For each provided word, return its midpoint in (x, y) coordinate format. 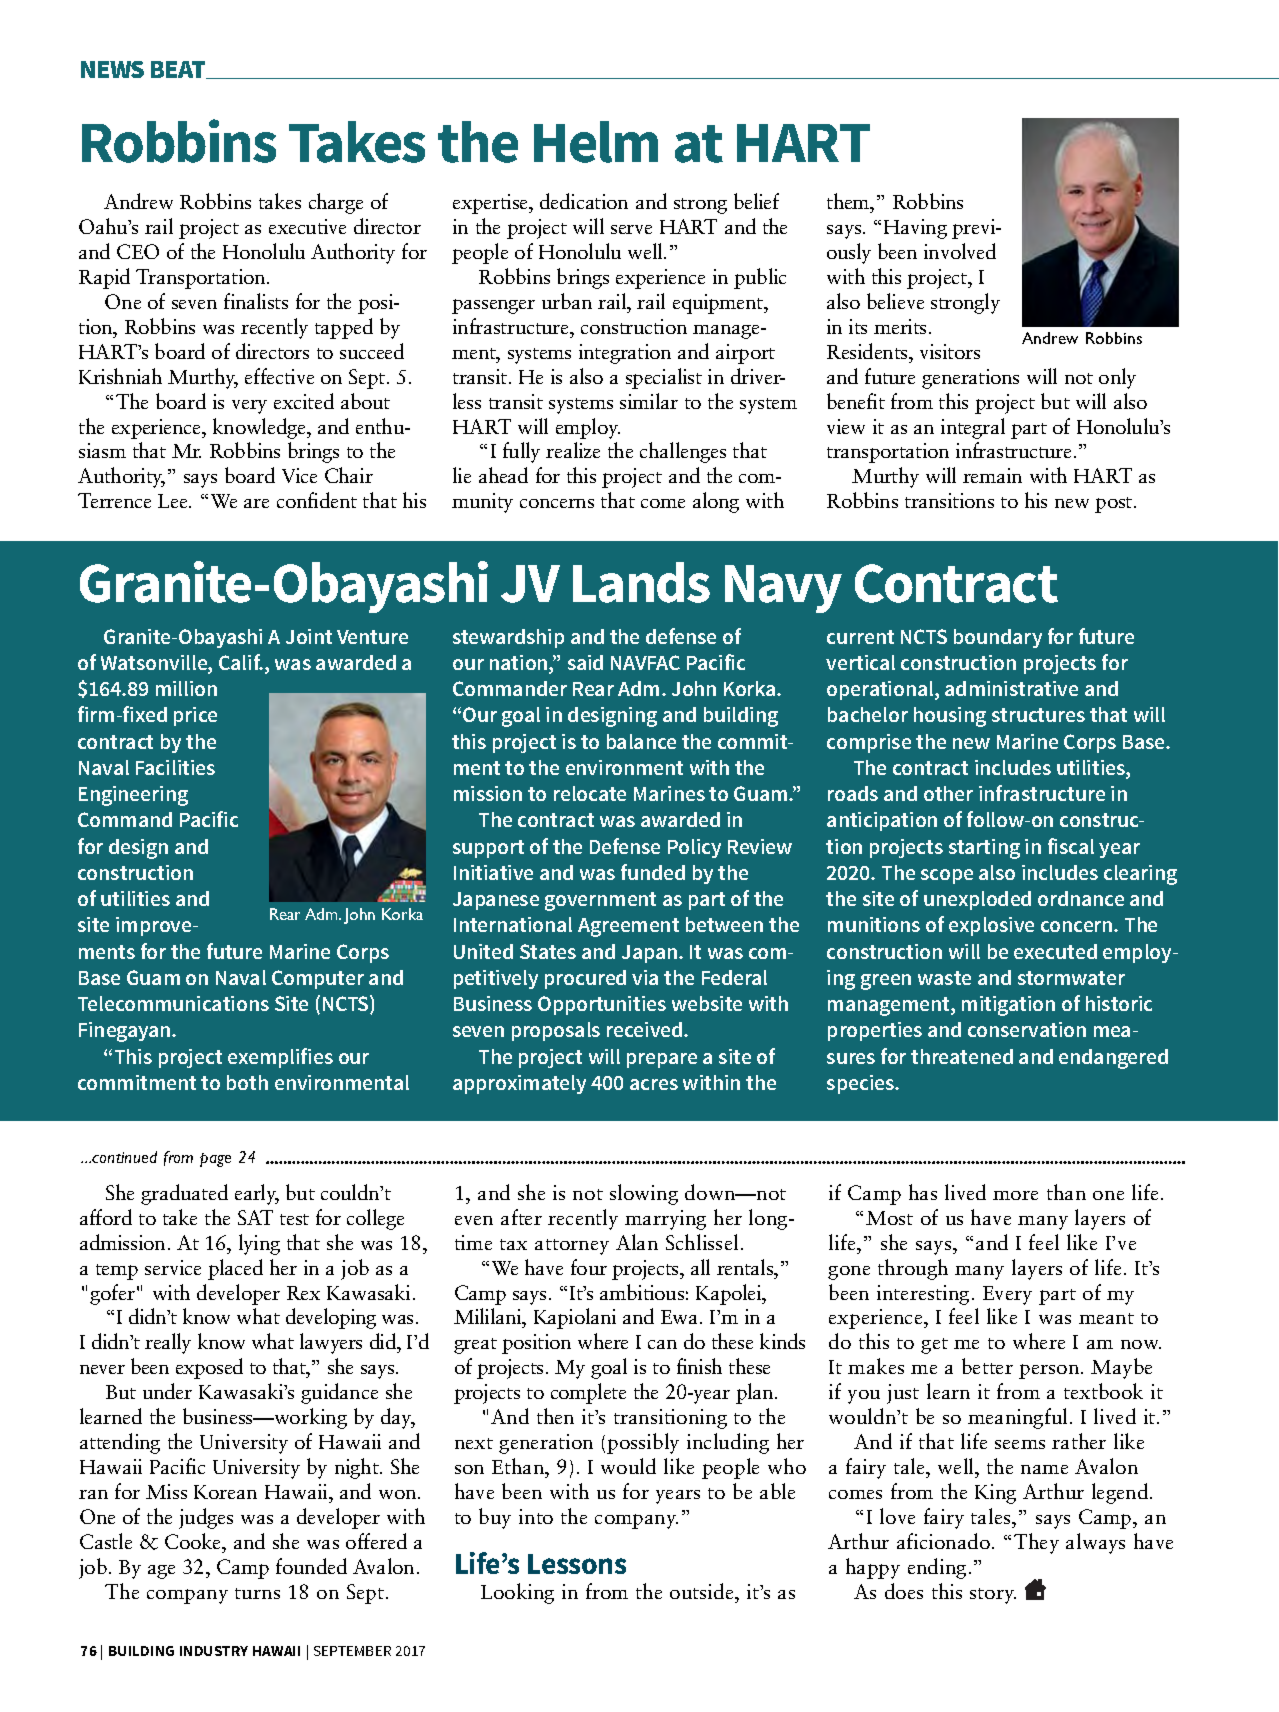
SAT (255, 1217)
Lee (174, 501)
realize (573, 450)
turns (257, 1593)
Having (915, 229)
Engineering (133, 796)
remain (992, 475)
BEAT (179, 70)
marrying (665, 1220)
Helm (596, 142)
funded (653, 872)
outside (703, 1591)
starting (984, 849)
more (1015, 1195)
